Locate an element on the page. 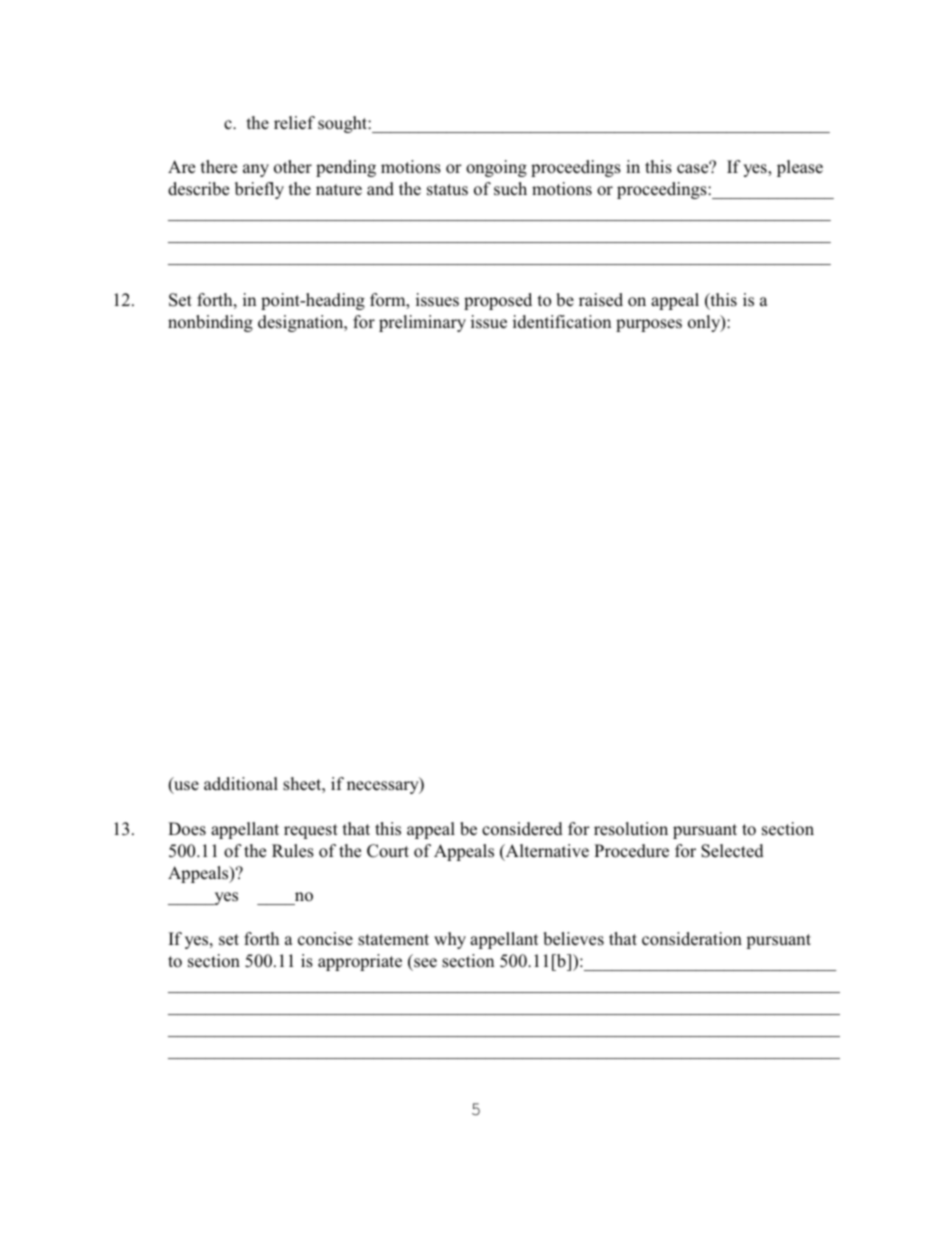  any is located at coordinates (256, 170).
